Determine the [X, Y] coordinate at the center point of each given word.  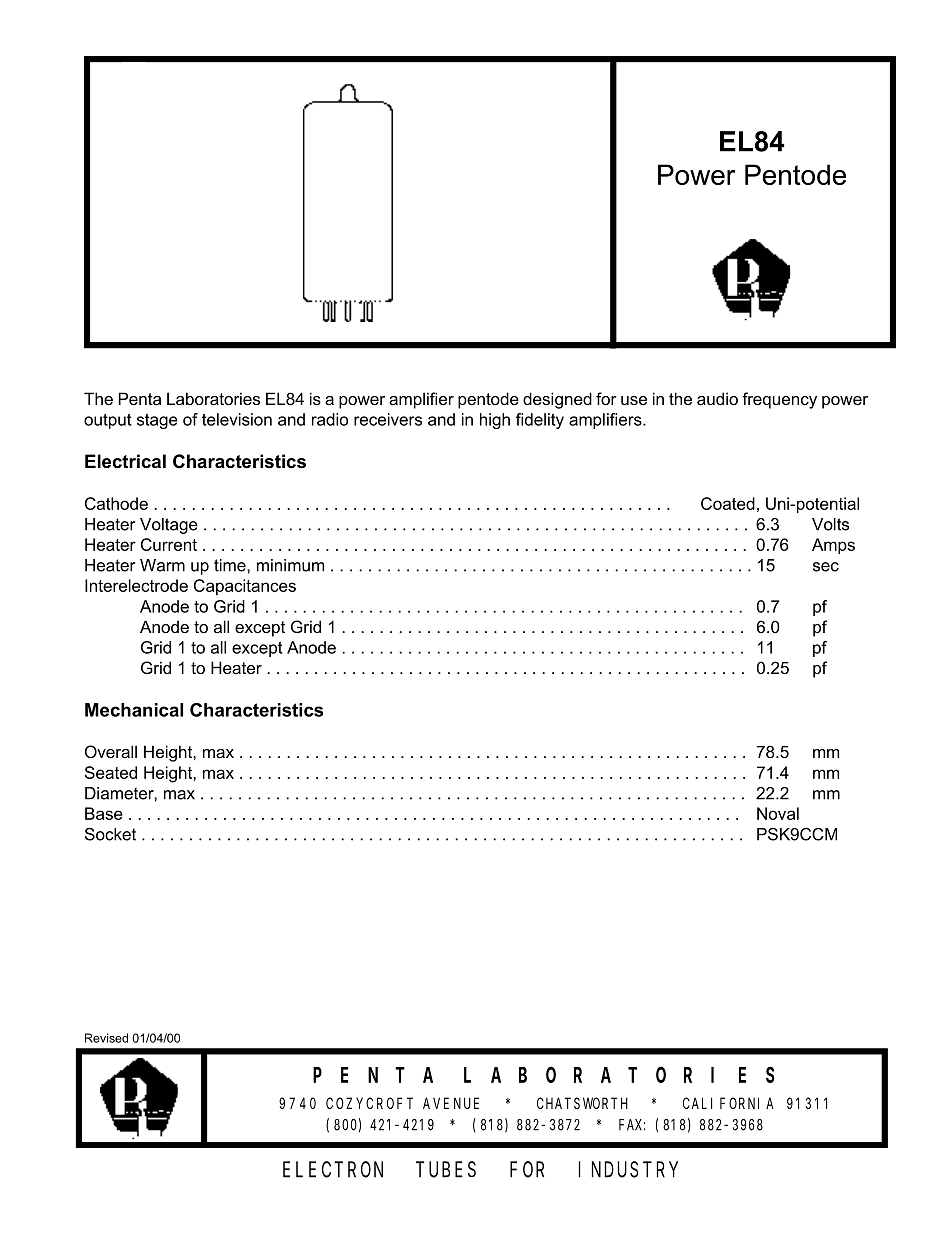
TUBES [446, 1170]
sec [826, 567]
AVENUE [451, 1103]
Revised [106, 1038]
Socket [110, 834]
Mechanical [134, 710]
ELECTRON [333, 1170]
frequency [779, 400]
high [495, 421]
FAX [632, 1125]
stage [157, 421]
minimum [290, 565]
